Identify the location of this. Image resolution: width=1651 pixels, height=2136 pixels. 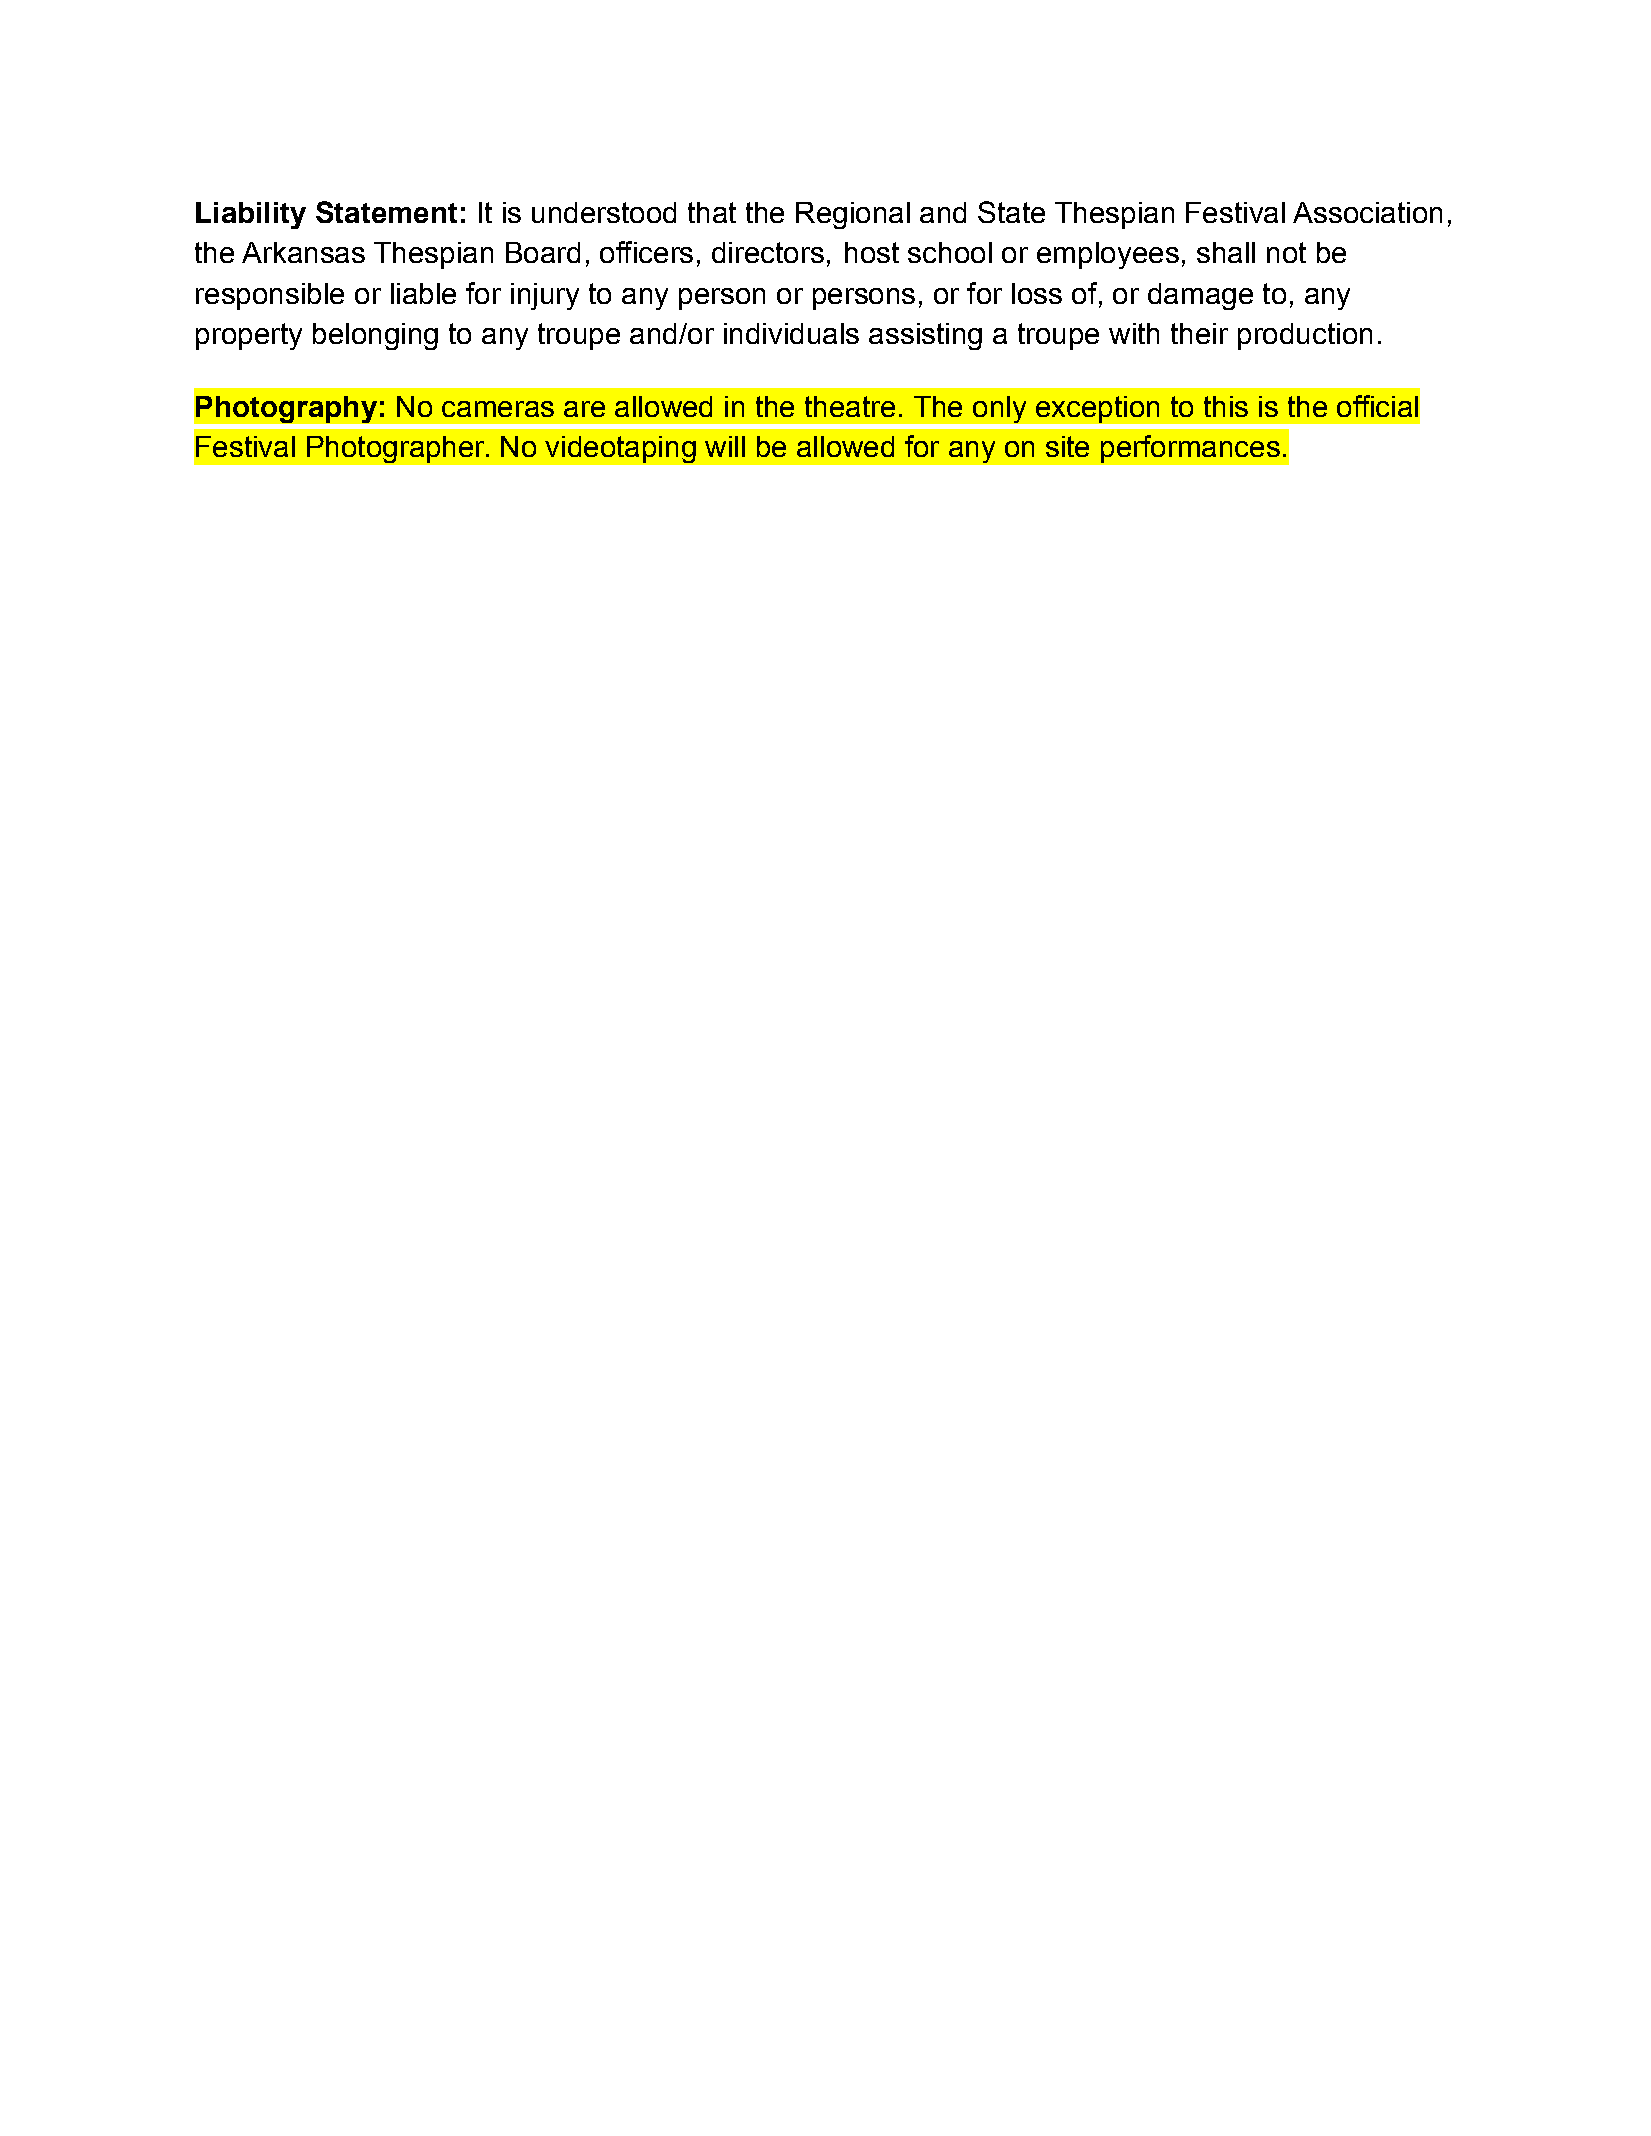
(1226, 406).
